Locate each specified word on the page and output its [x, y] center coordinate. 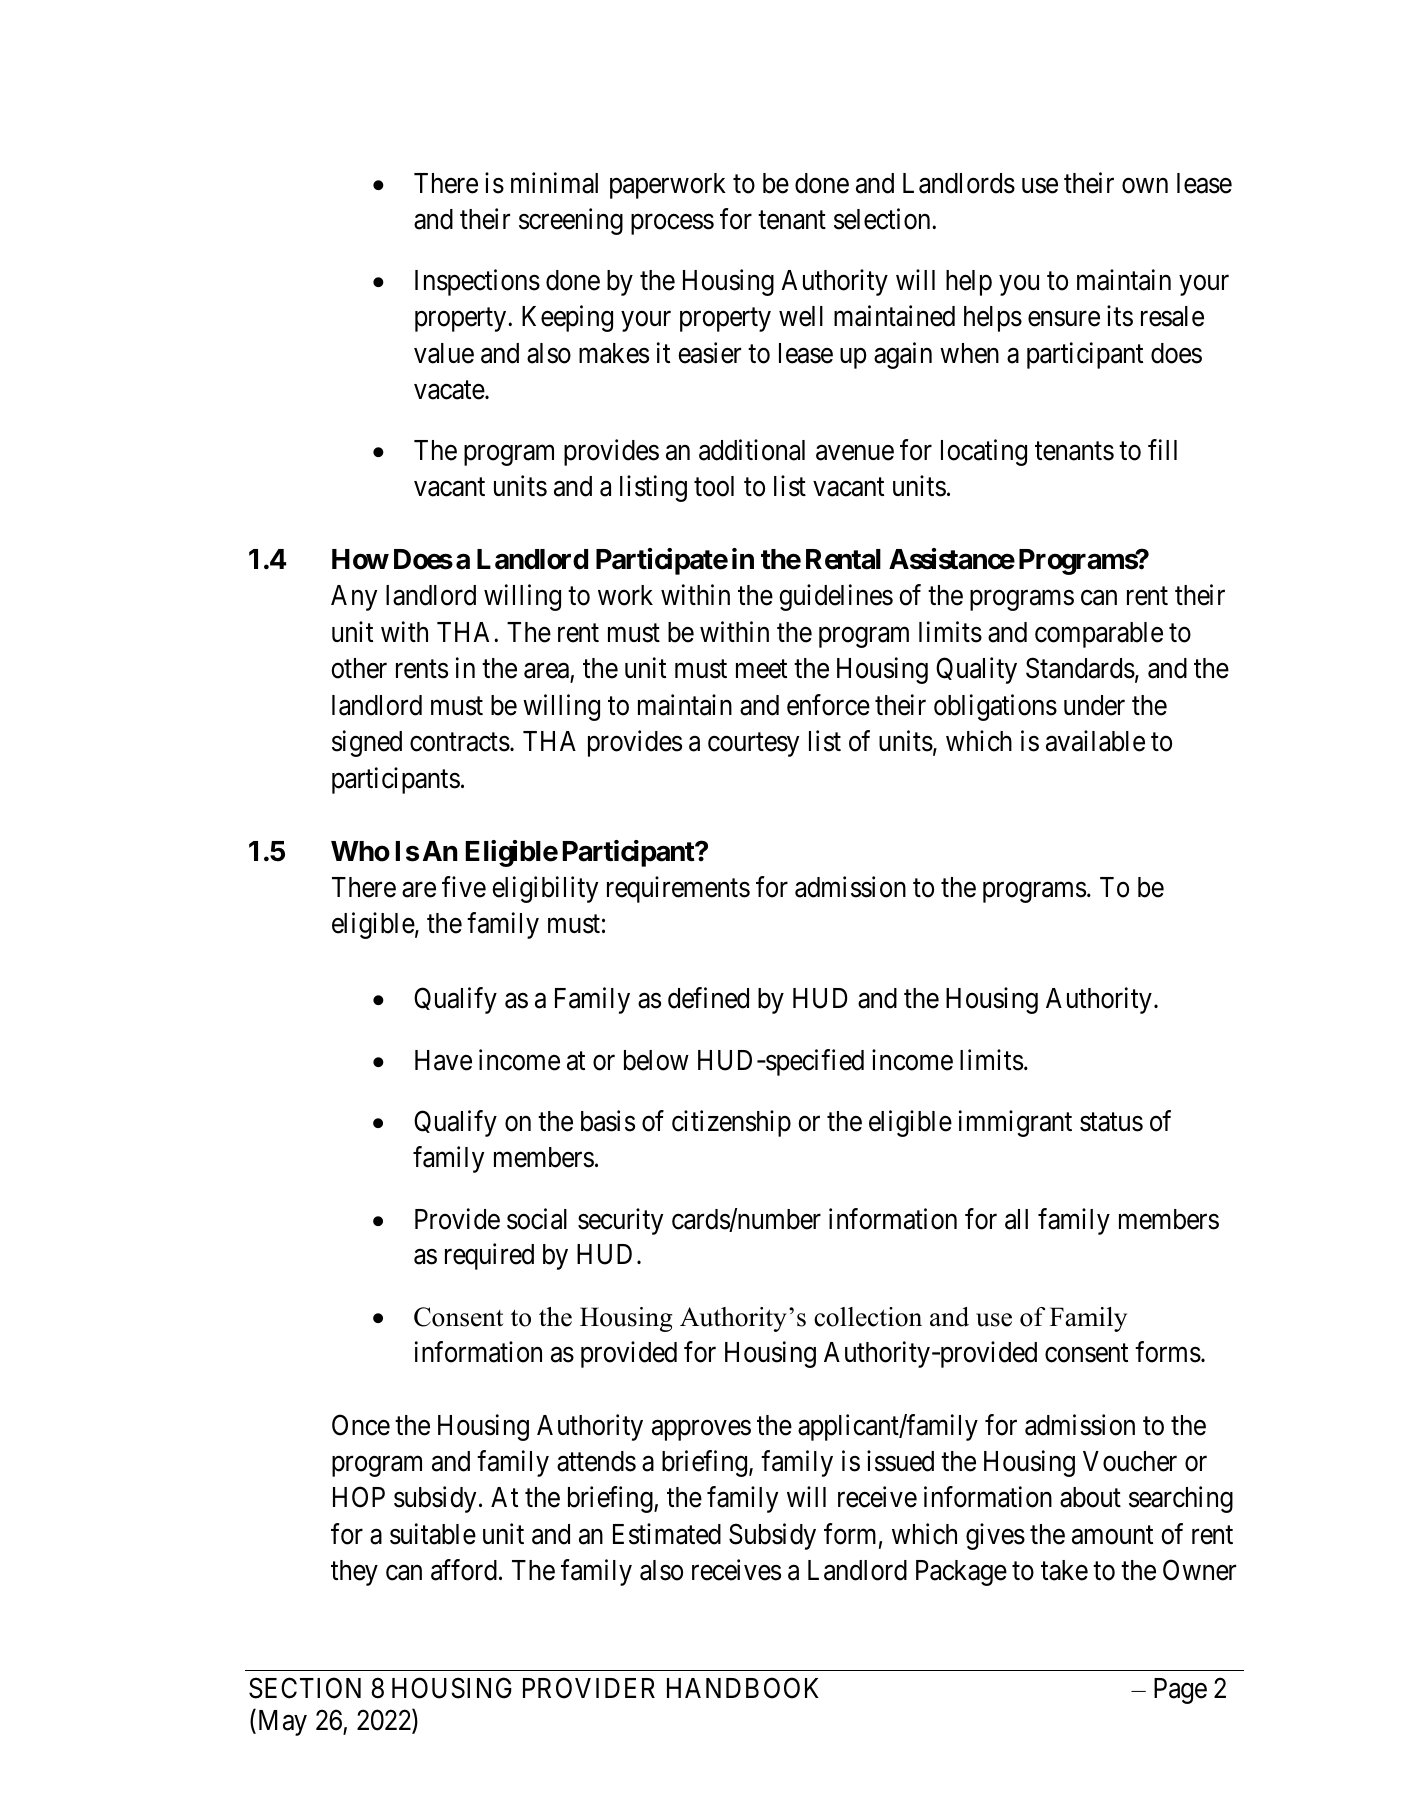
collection [868, 1317]
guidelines [836, 598]
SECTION [305, 1688]
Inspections [477, 282]
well [801, 316]
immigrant [1015, 1123]
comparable [1099, 635]
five [464, 887]
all [1016, 1219]
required [489, 1257]
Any [354, 598]
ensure [1064, 319]
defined [708, 998]
